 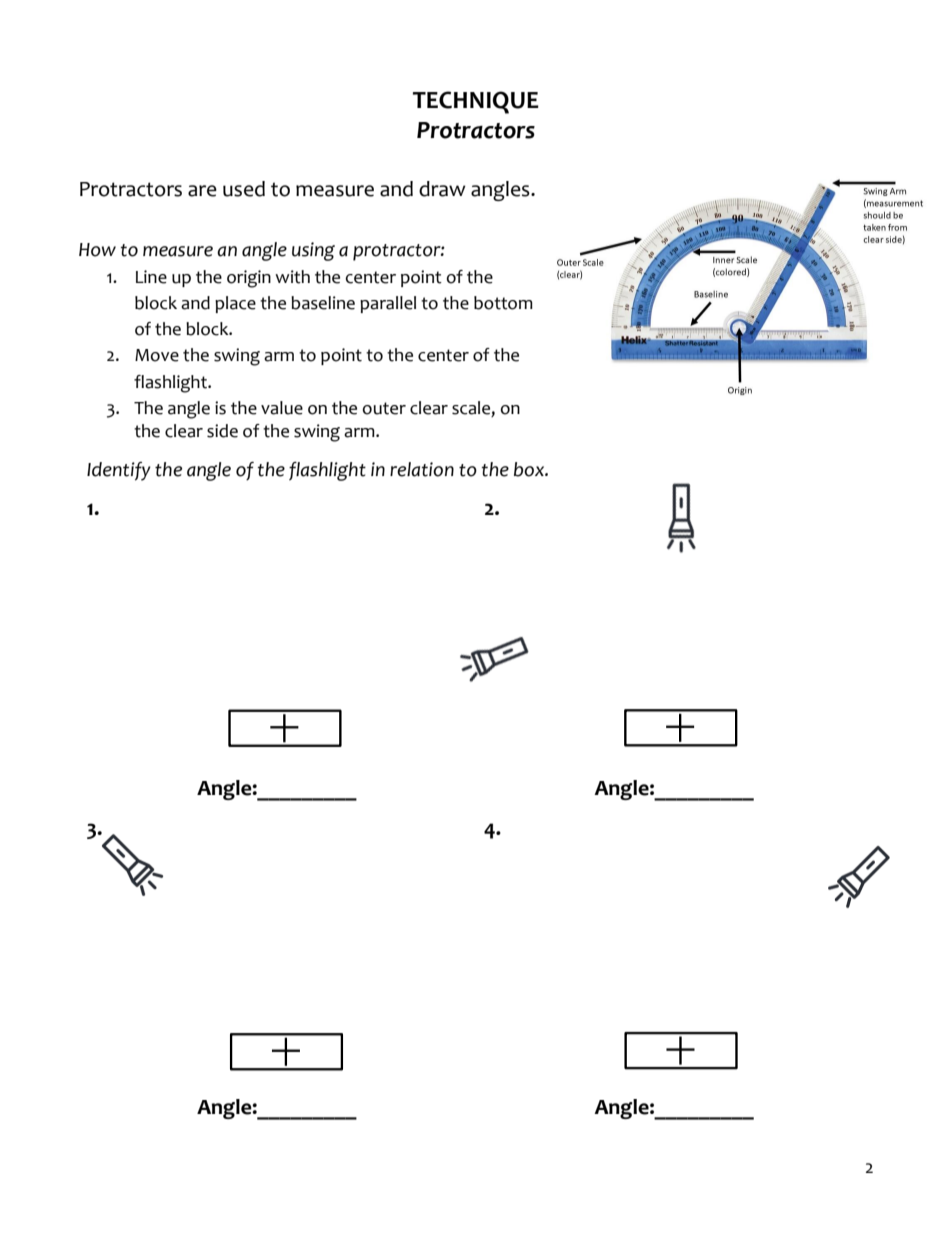 I want to click on relation, so click(x=422, y=469).
